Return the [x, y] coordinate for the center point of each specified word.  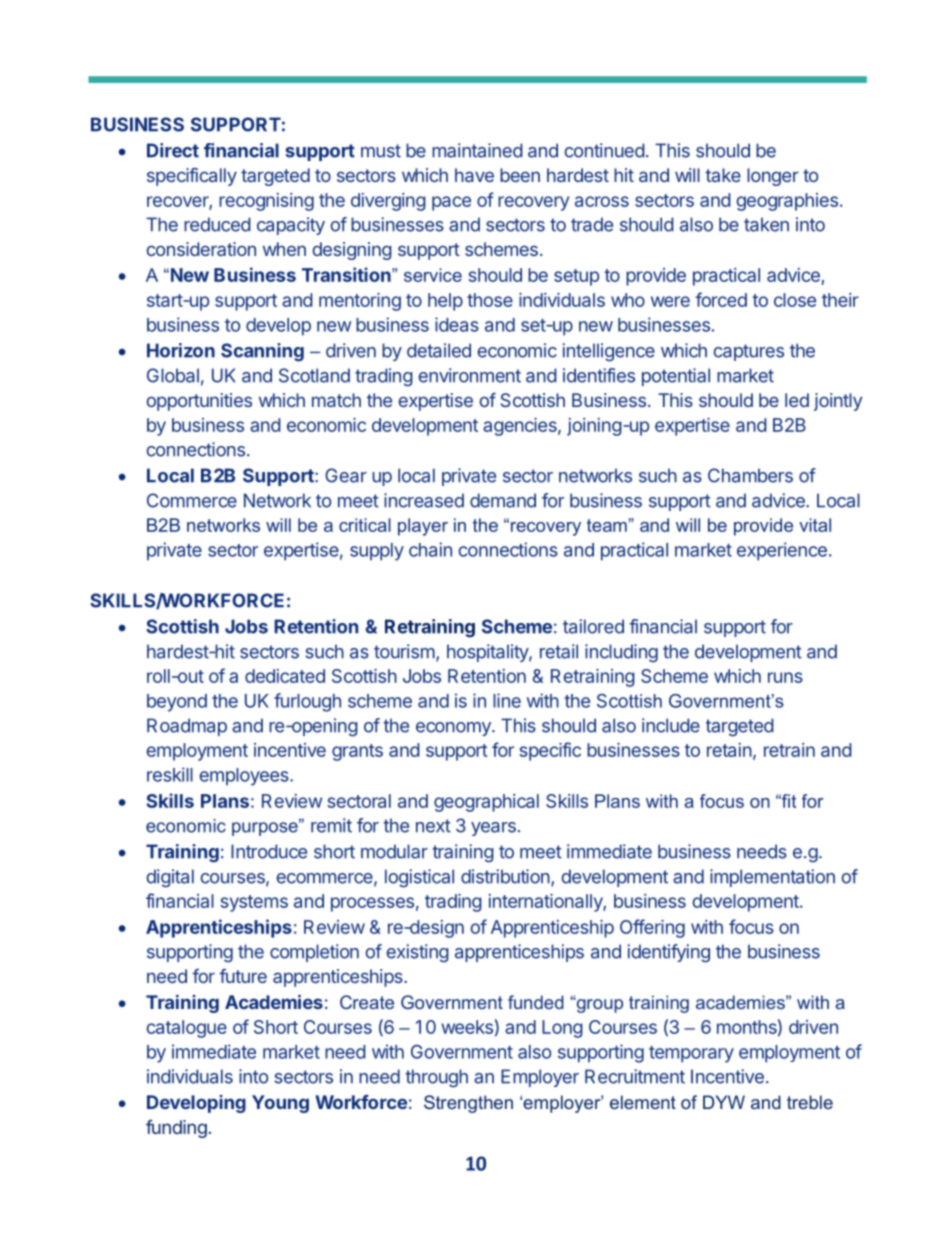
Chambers [750, 475]
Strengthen [468, 1104]
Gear [346, 475]
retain [729, 750]
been [520, 175]
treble [810, 1102]
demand [503, 500]
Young [280, 1104]
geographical [486, 803]
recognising [266, 202]
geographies [787, 202]
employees [245, 777]
